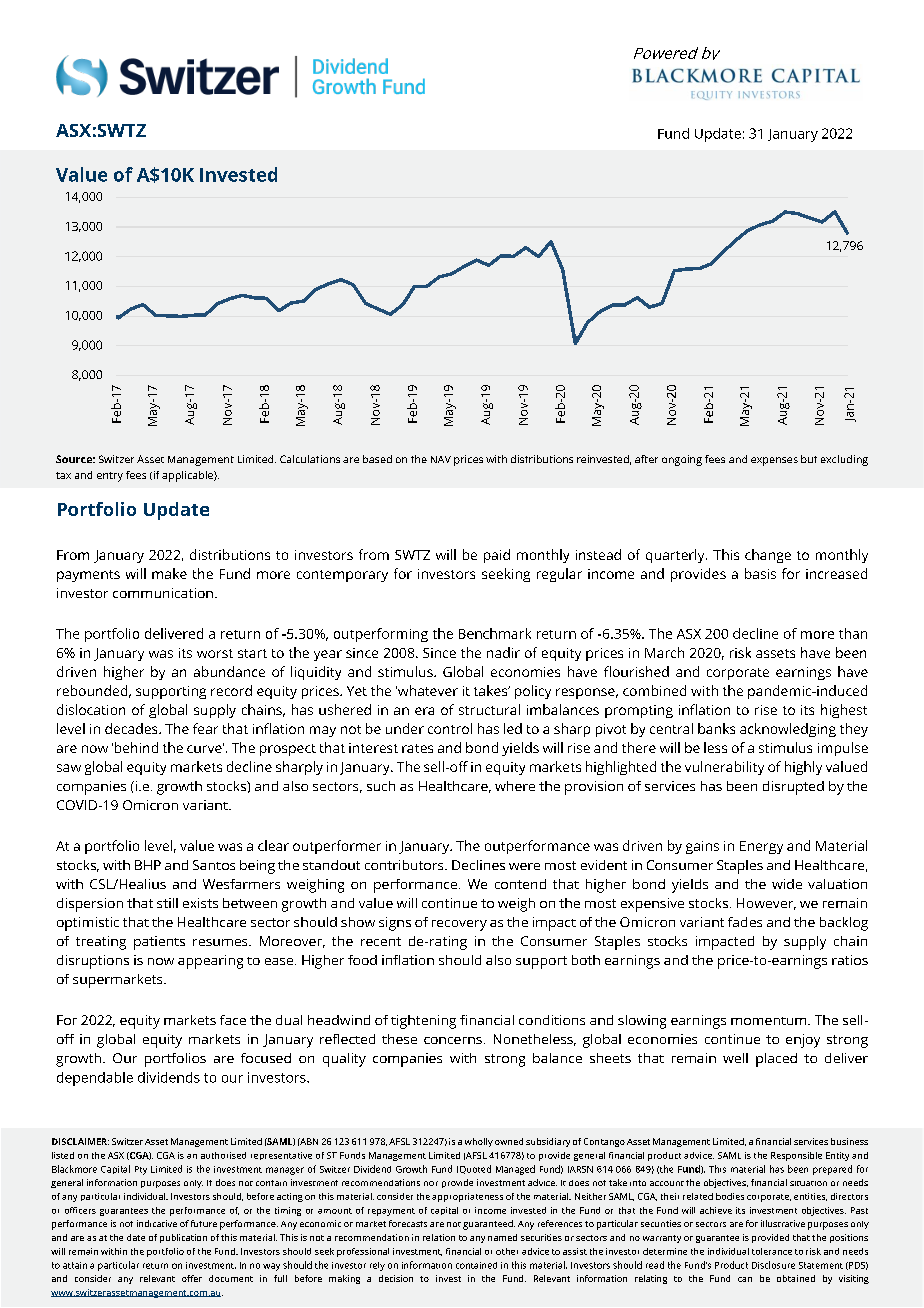  I want to click on tolerance, so click(772, 1251).
